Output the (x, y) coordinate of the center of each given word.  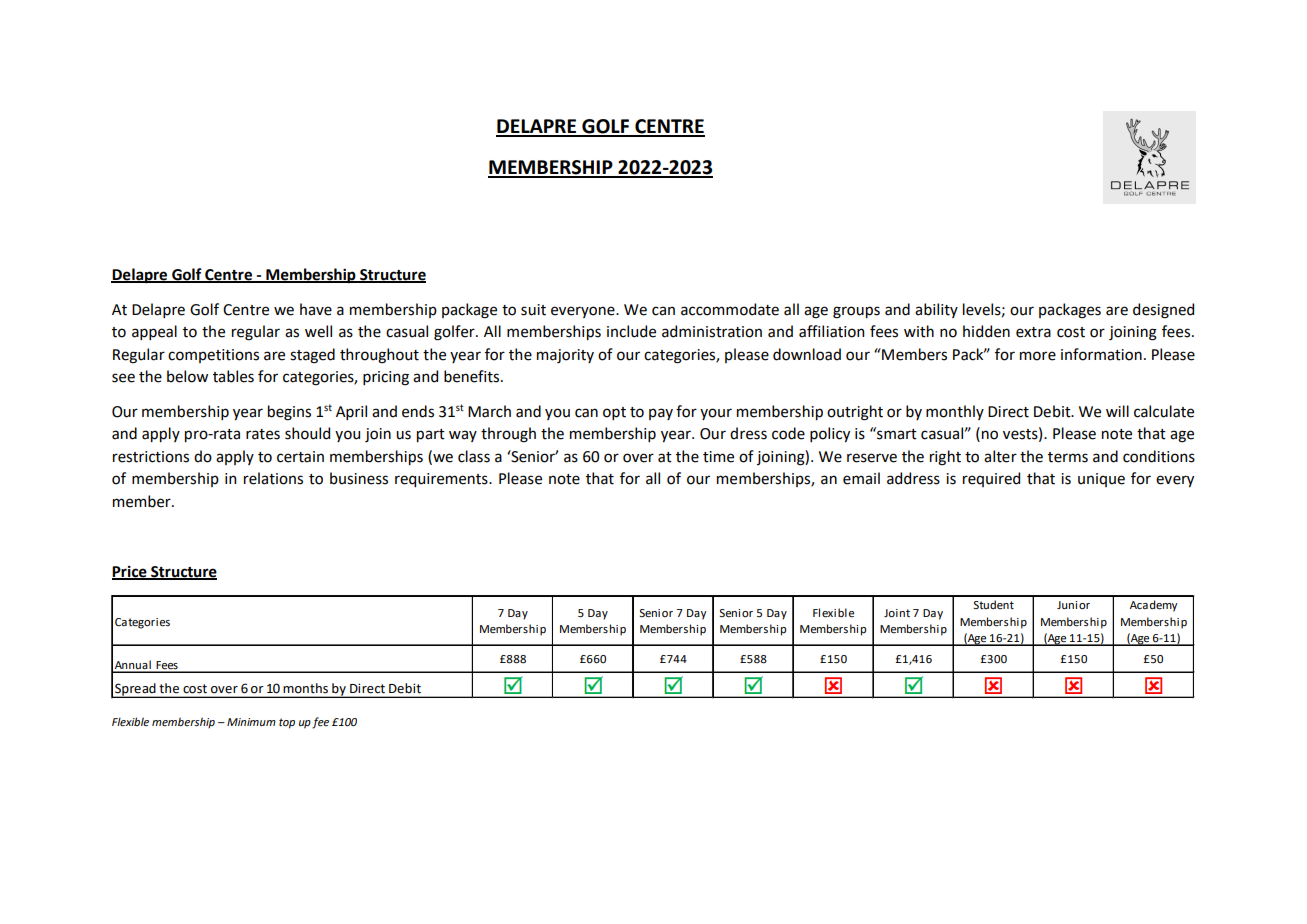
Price (130, 572)
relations (273, 478)
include (631, 331)
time (718, 457)
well (318, 331)
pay (661, 414)
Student (993, 605)
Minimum (251, 722)
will (1117, 411)
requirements (442, 480)
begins (289, 413)
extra (1033, 332)
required (991, 479)
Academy (1154, 606)
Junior (1073, 605)
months (306, 688)
